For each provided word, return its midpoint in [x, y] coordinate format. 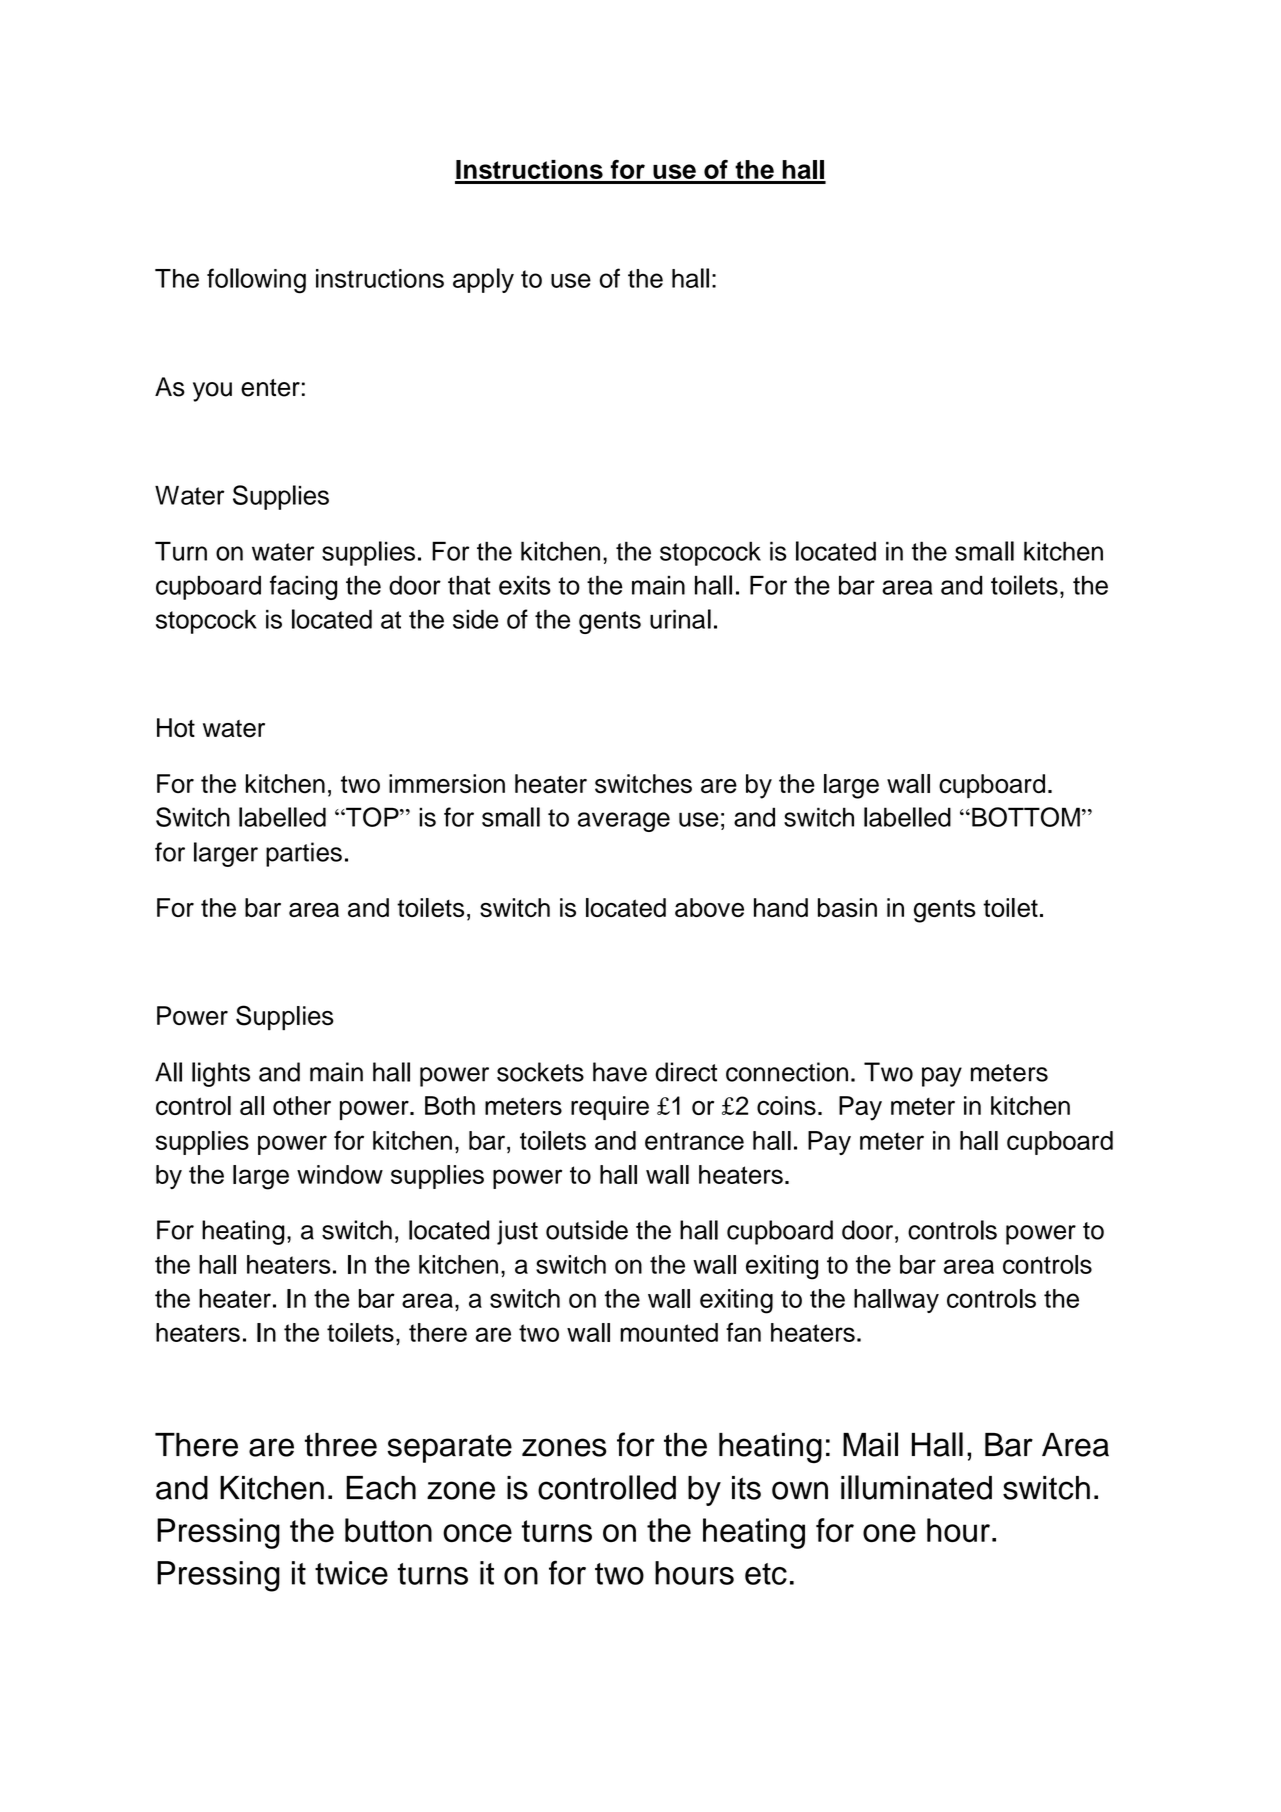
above [709, 907]
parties [304, 854]
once [477, 1533]
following [256, 281]
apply [483, 280]
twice [351, 1573]
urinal [680, 619]
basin [847, 907]
